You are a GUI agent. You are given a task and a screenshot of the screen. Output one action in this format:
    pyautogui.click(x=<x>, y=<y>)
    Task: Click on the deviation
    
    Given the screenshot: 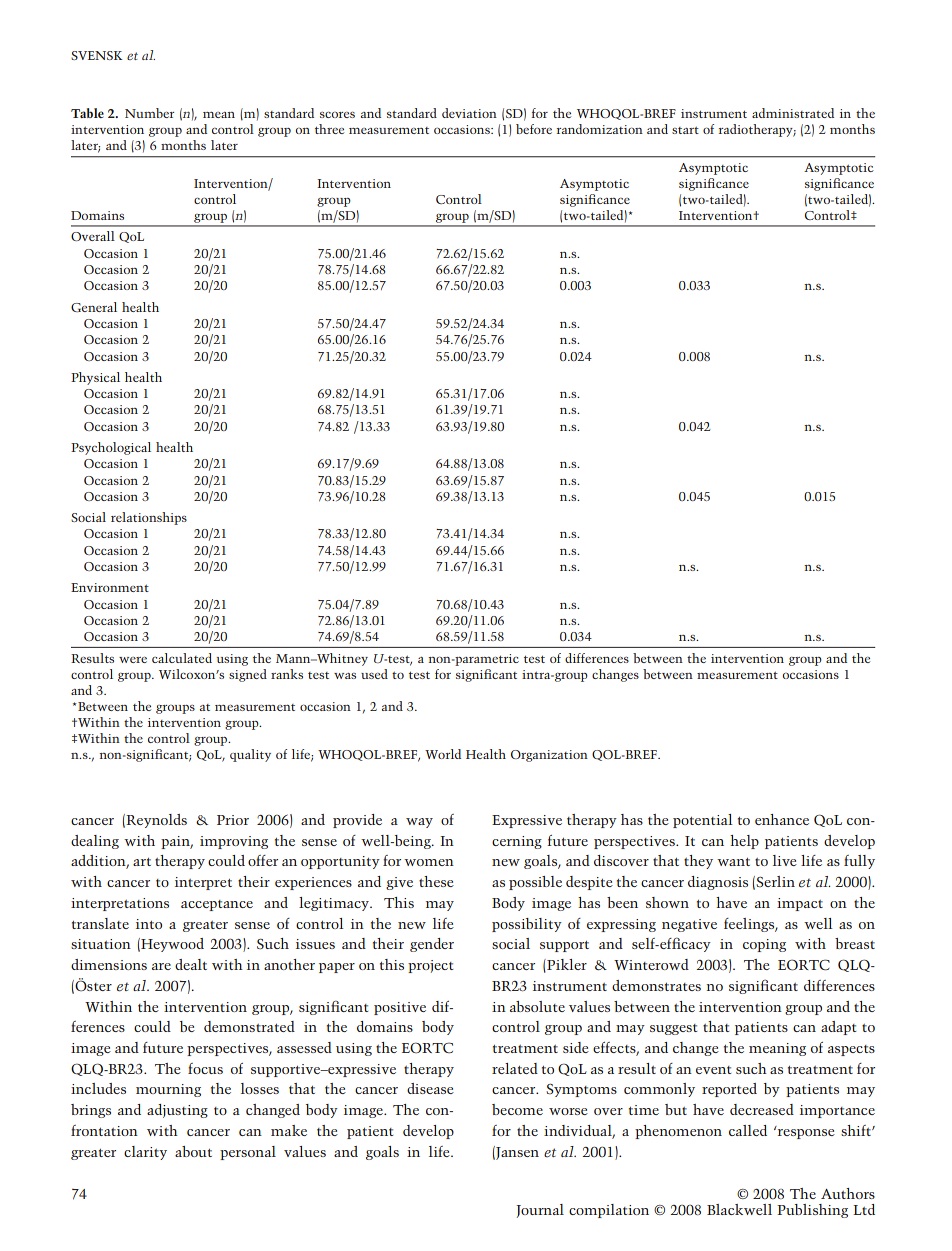 What is the action you would take?
    pyautogui.click(x=469, y=113)
